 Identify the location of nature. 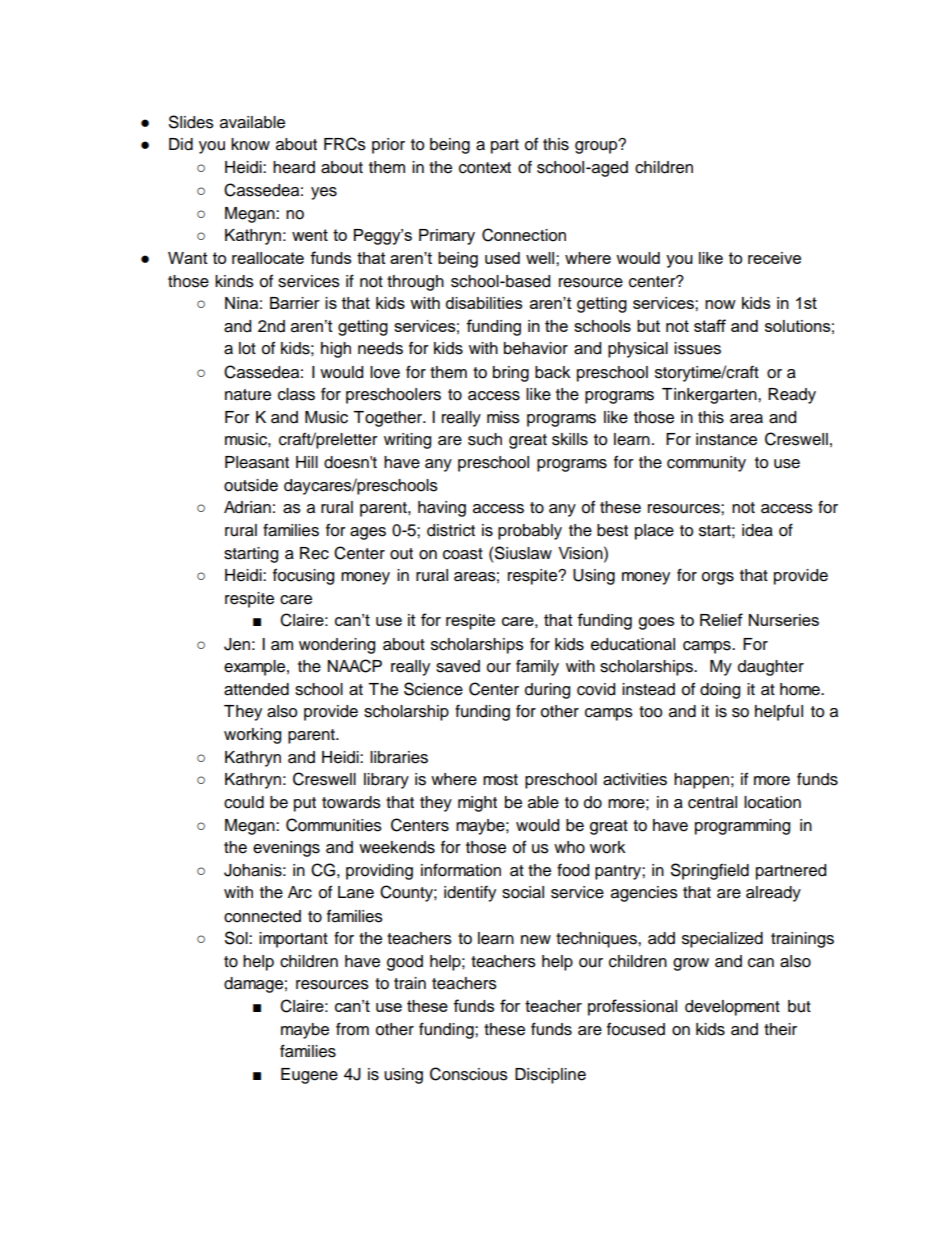
(248, 395).
